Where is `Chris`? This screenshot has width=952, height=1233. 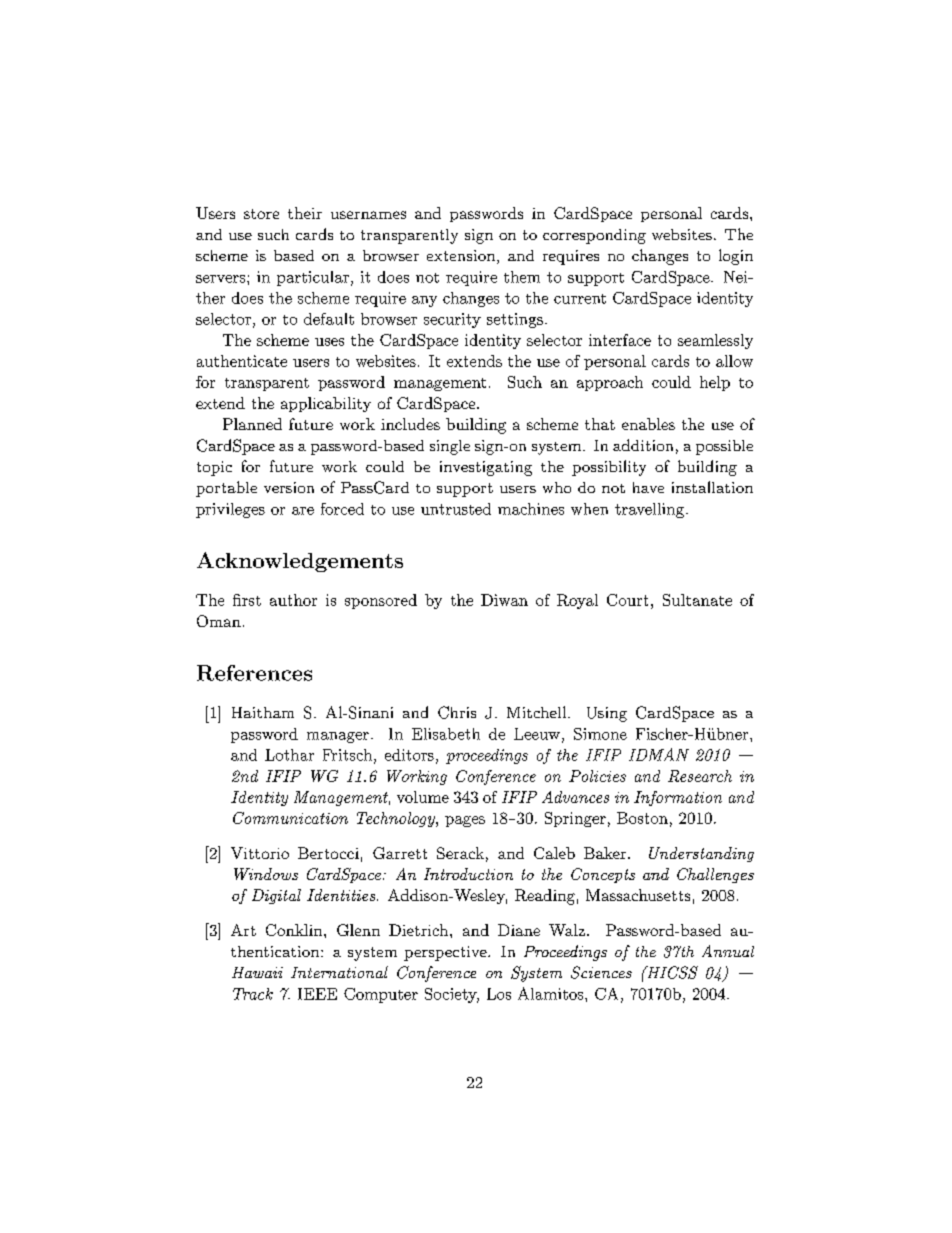 Chris is located at coordinates (457, 712).
